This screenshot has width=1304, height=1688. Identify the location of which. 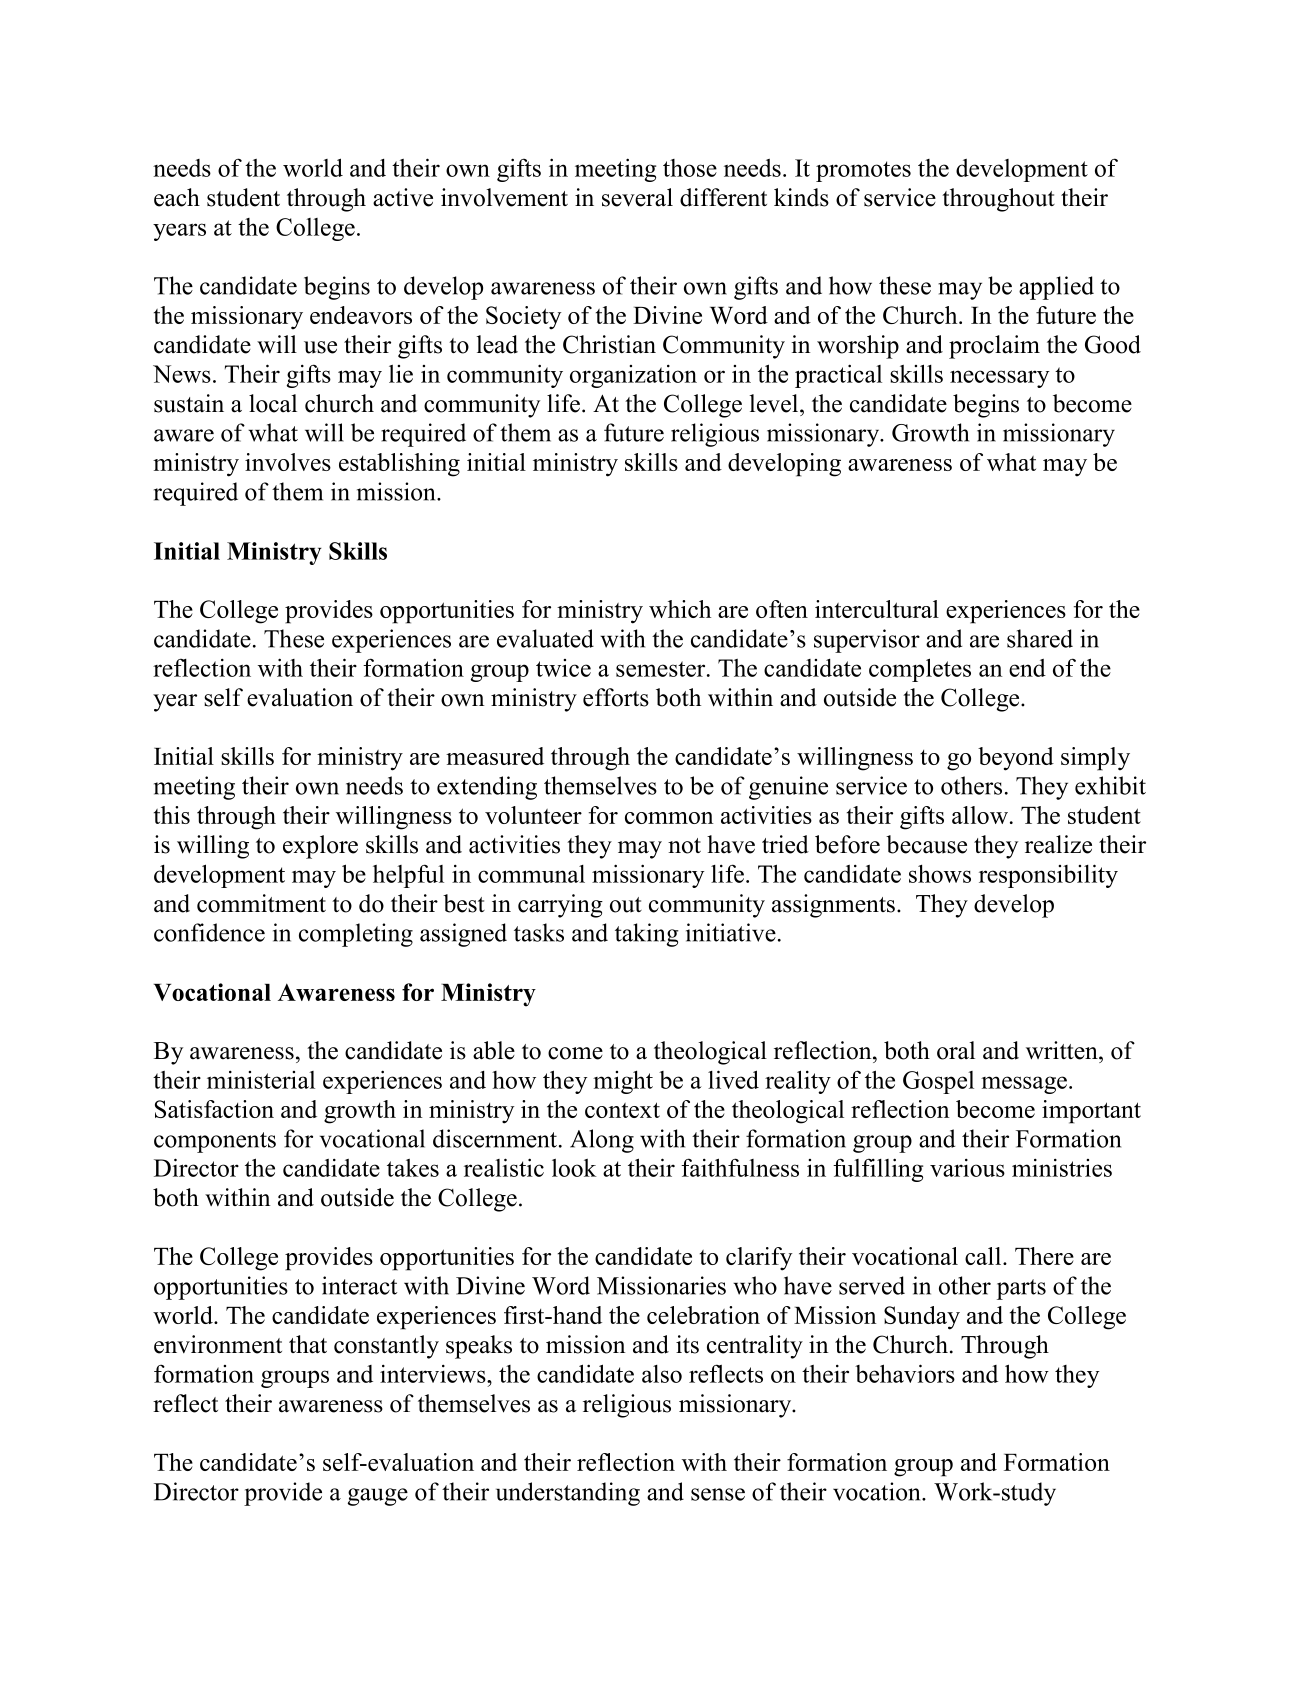
(680, 609).
